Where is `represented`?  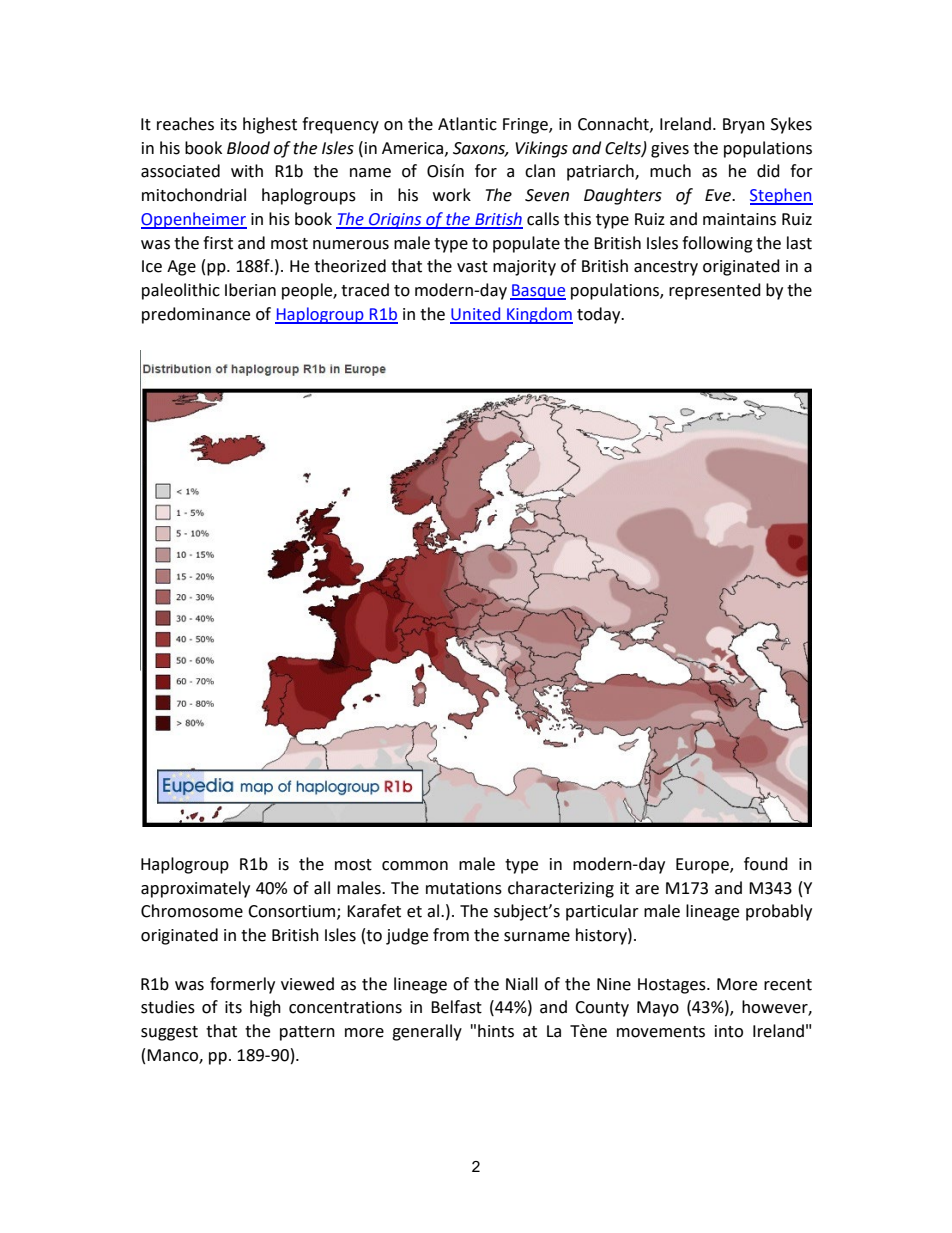 represented is located at coordinates (715, 291).
